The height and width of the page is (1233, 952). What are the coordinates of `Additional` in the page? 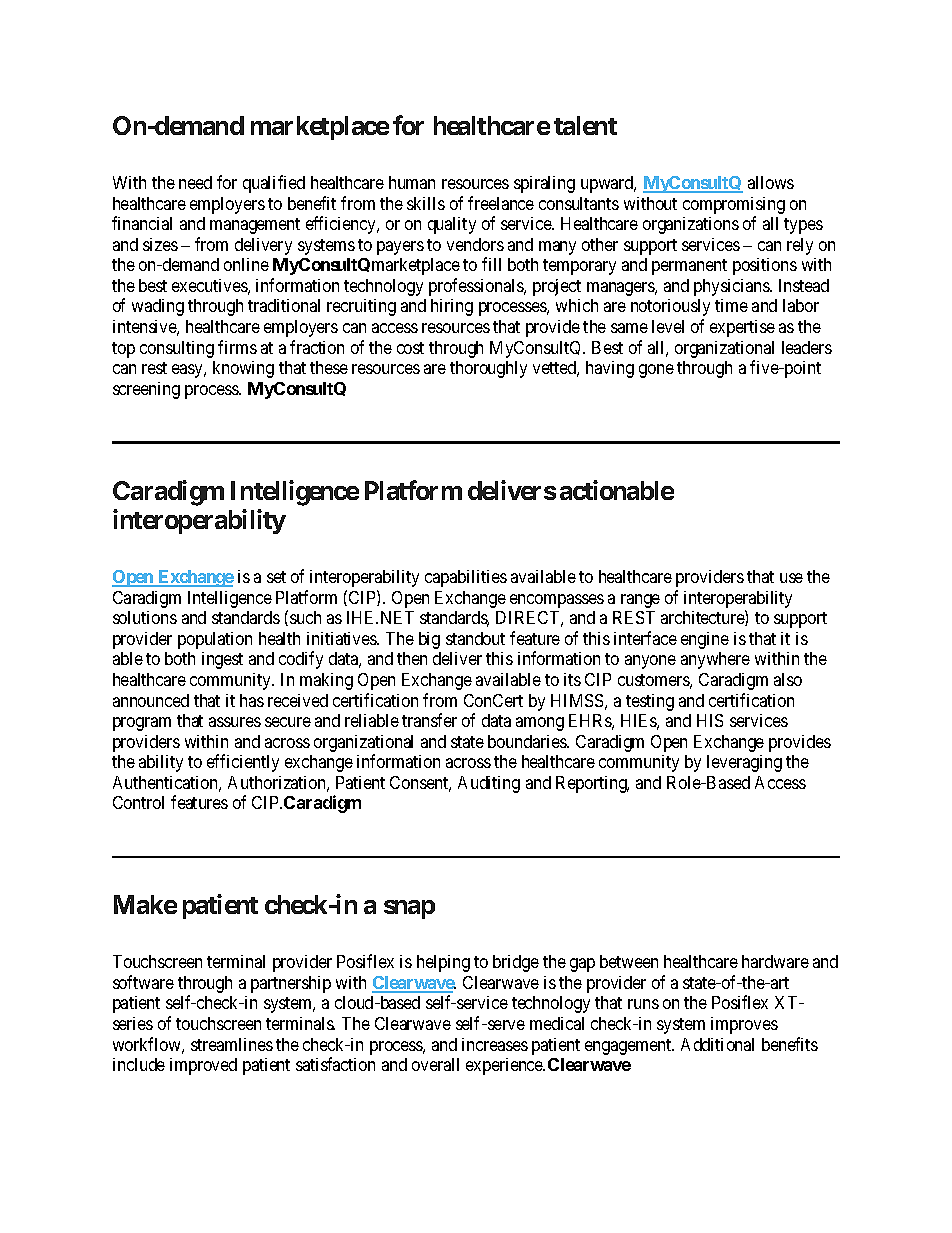 It's located at (717, 1044).
